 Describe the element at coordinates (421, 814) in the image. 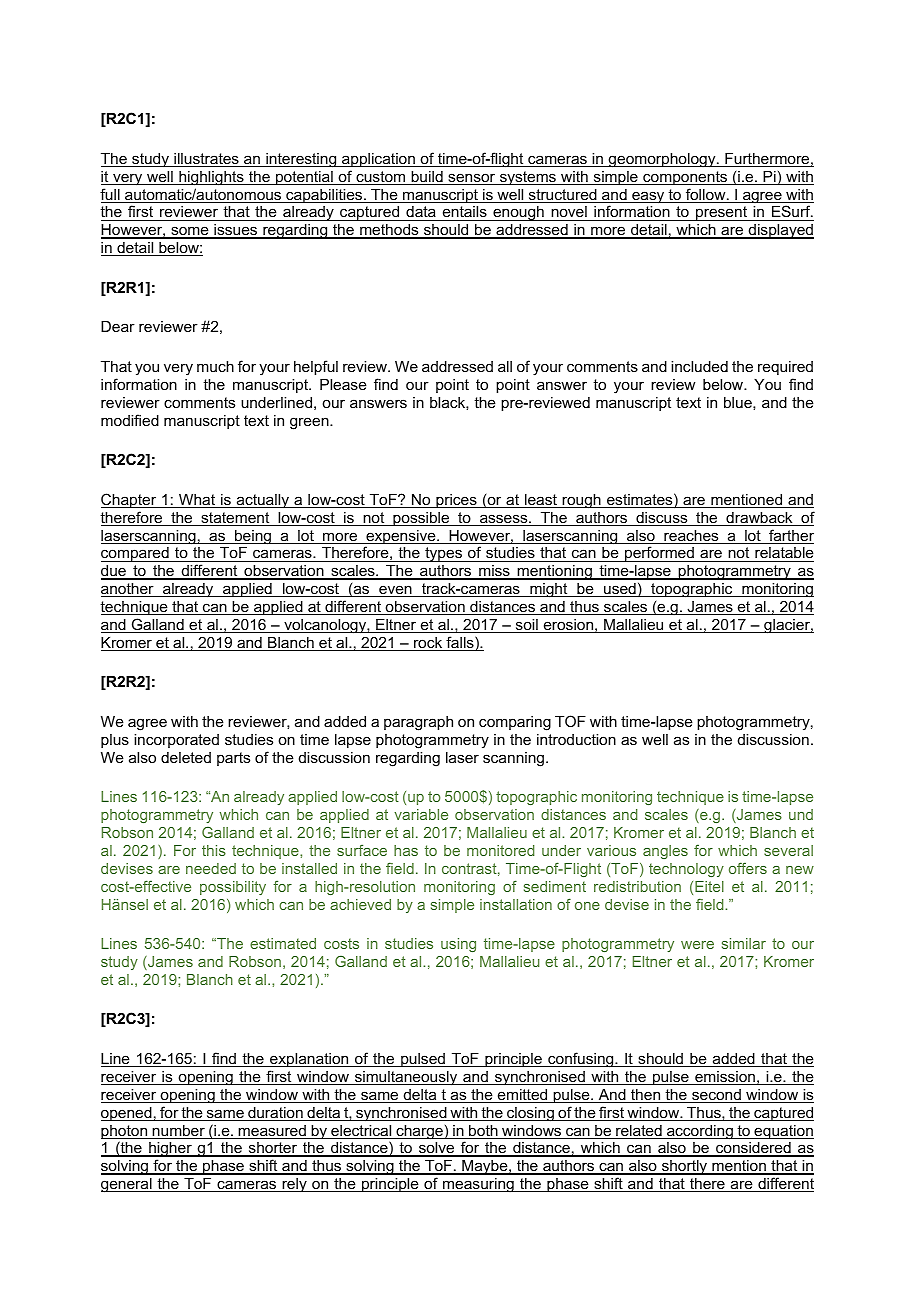

I see `variable` at that location.
